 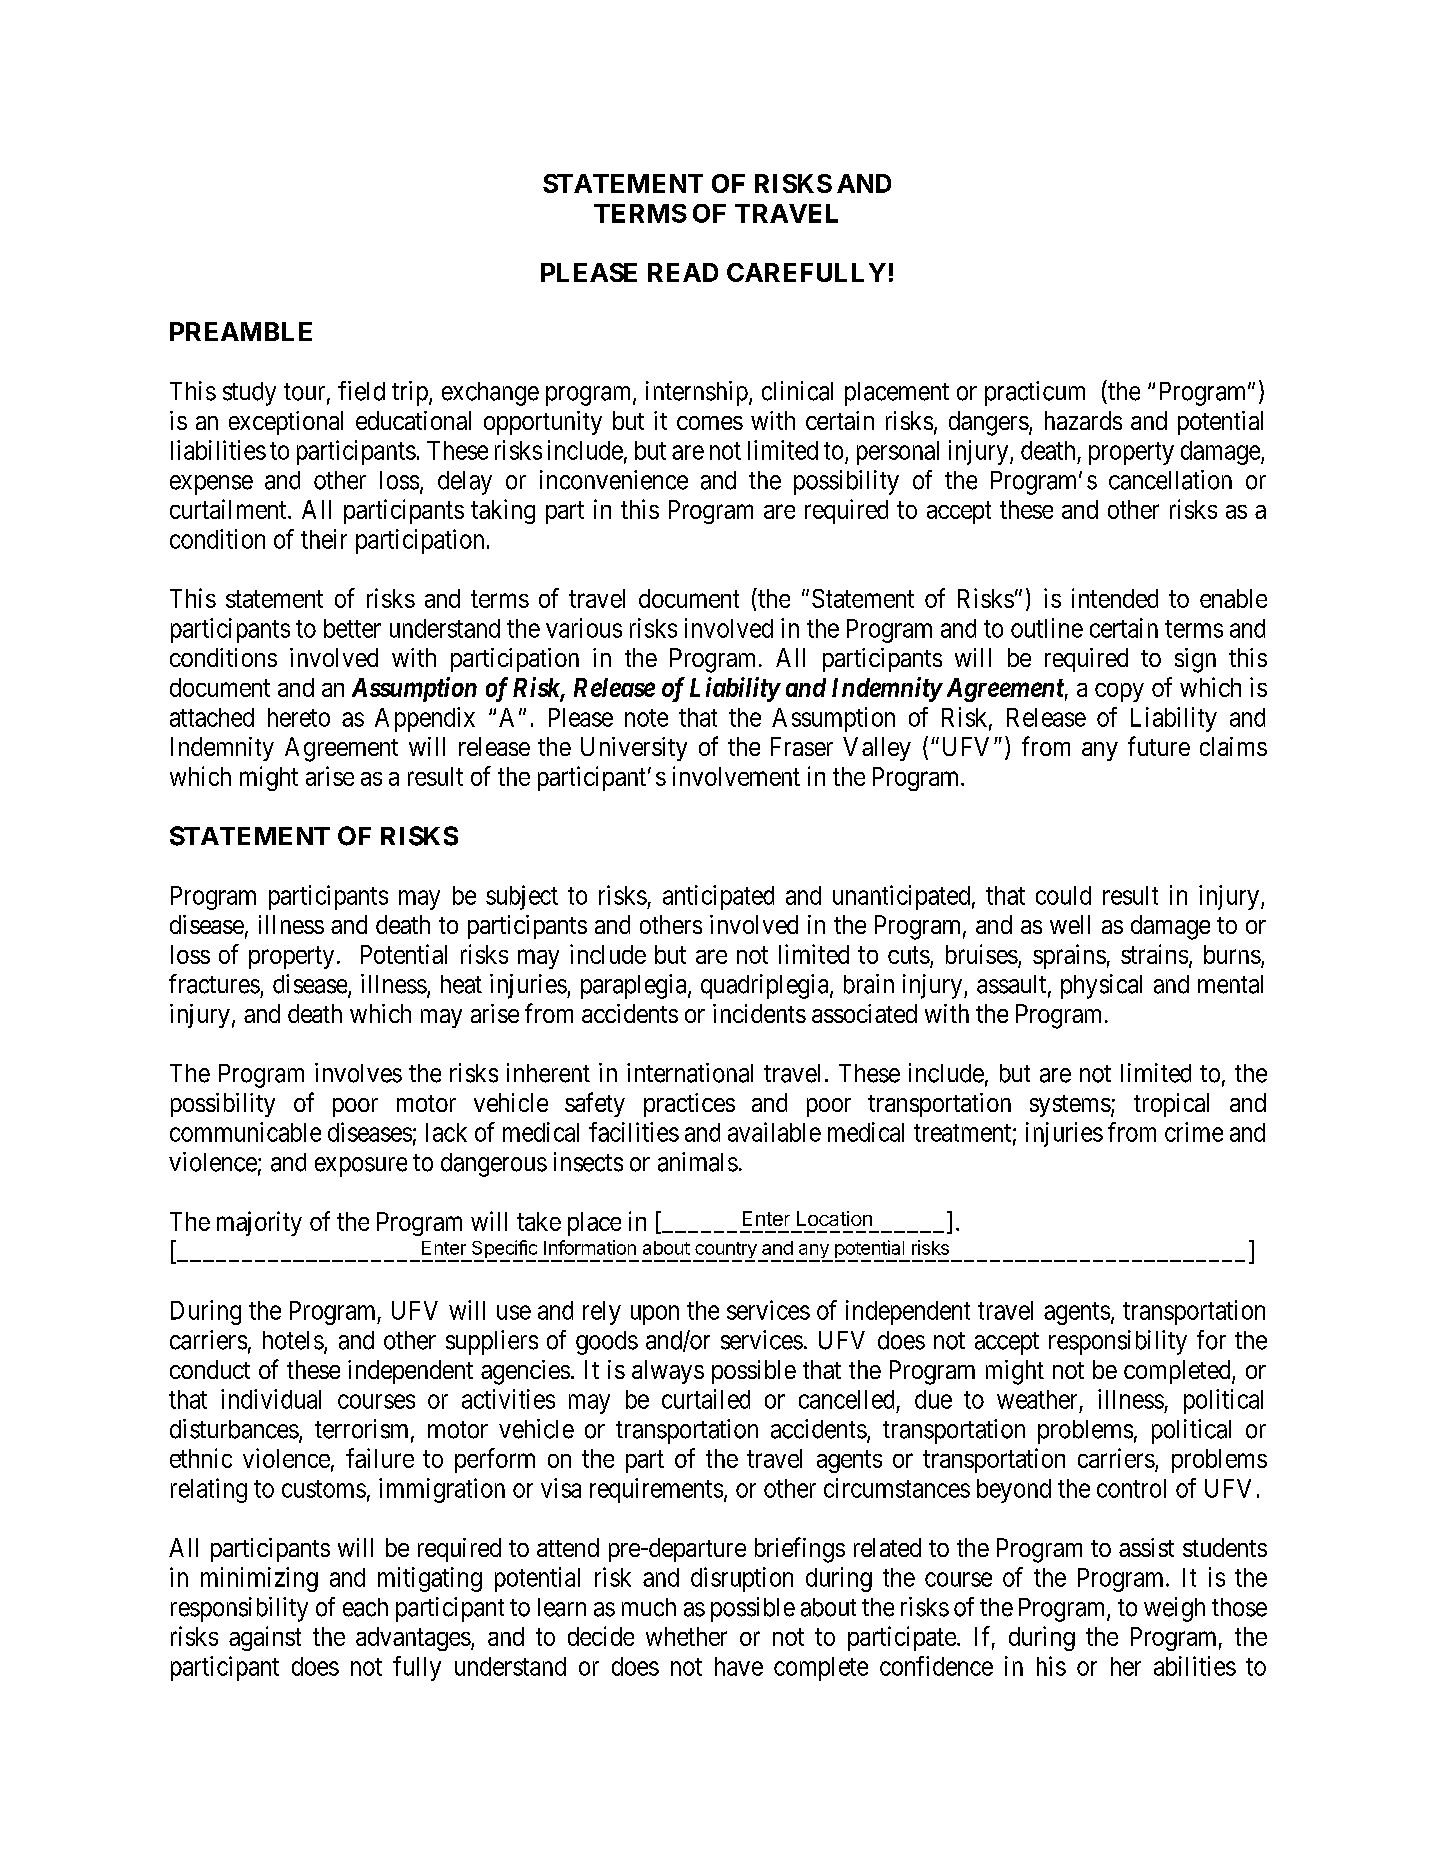 What do you see at coordinates (299, 717) in the screenshot?
I see `hereto` at bounding box center [299, 717].
